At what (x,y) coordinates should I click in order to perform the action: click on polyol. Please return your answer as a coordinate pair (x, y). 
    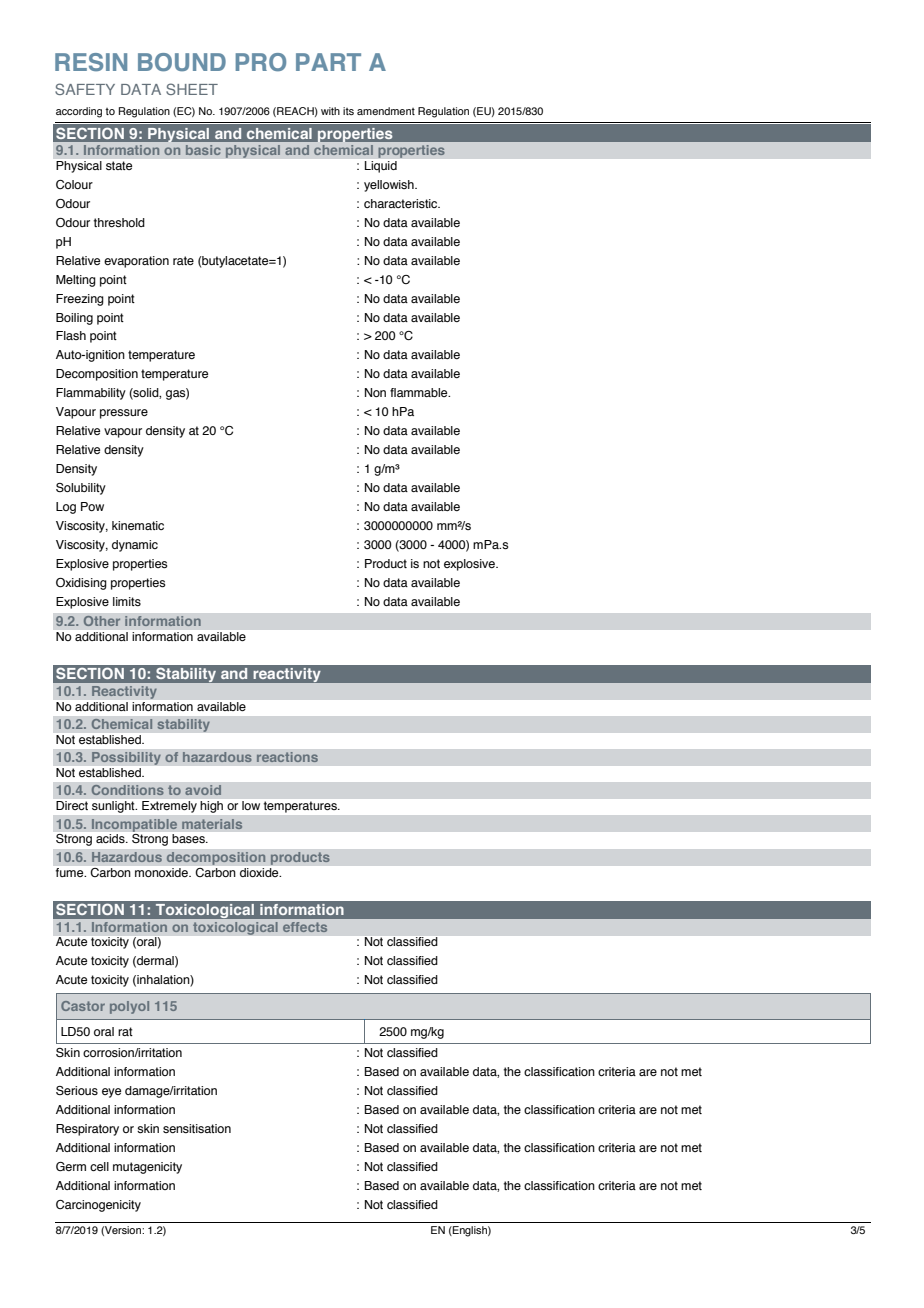
    Looking at the image, I should click on (129, 1007).
